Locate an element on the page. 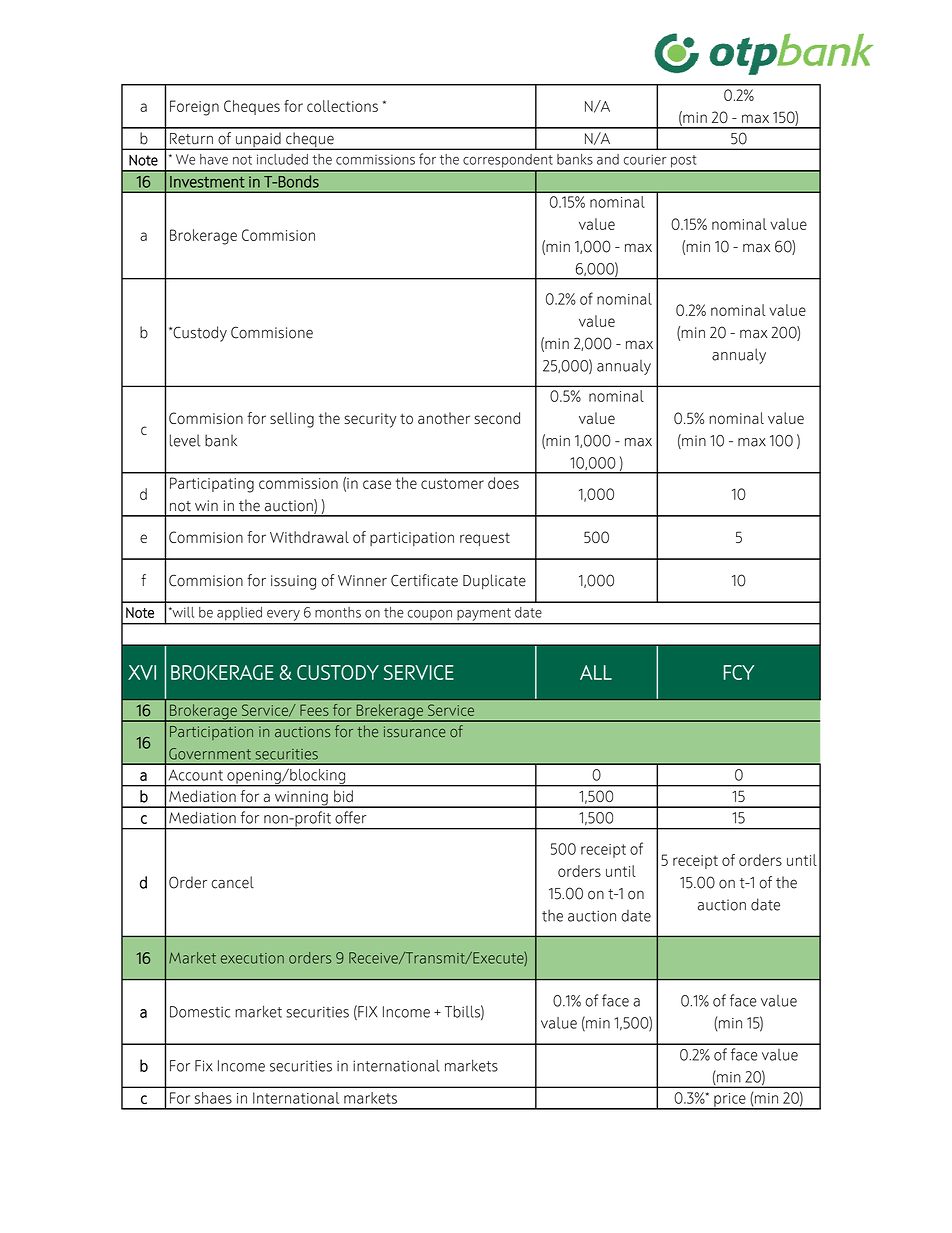 The image size is (952, 1233). Domestic is located at coordinates (200, 1012).
